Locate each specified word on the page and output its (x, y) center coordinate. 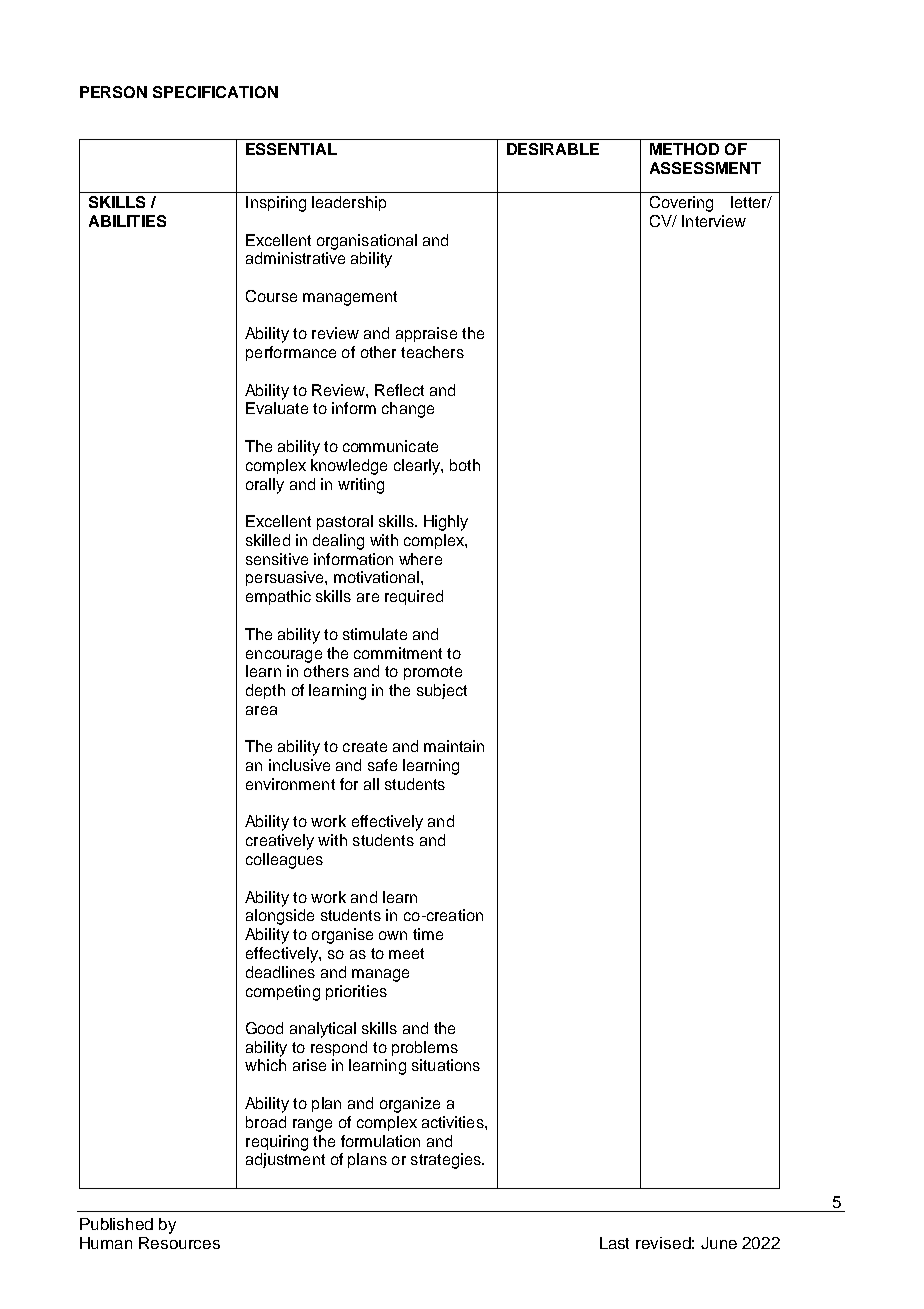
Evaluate (277, 408)
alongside (280, 917)
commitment (398, 653)
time (428, 934)
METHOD (684, 149)
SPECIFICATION (215, 92)
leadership (349, 203)
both (465, 465)
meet (406, 953)
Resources (179, 1243)
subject (442, 691)
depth (265, 691)
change (408, 410)
